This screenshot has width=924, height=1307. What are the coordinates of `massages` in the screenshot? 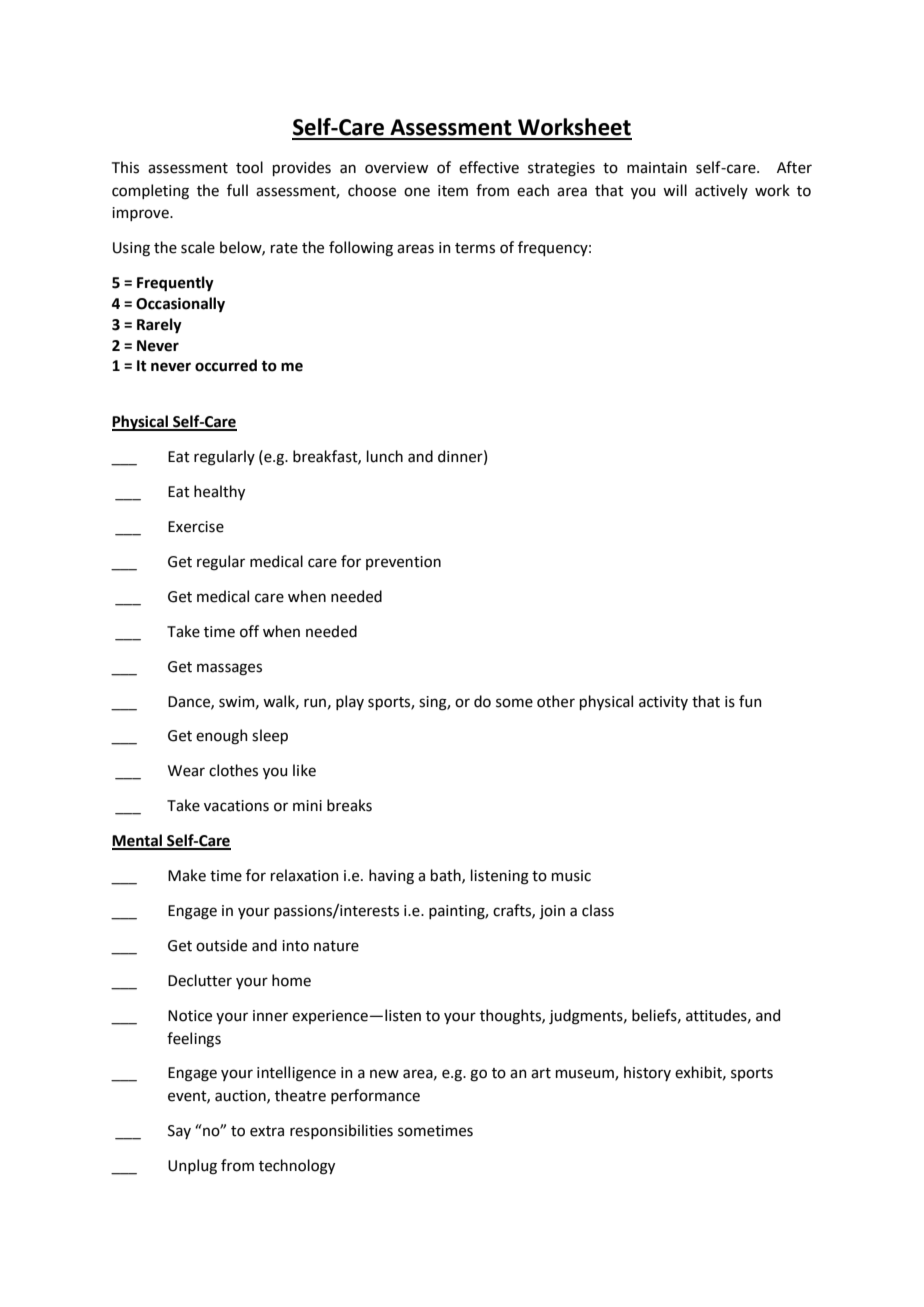 It's located at (229, 669).
